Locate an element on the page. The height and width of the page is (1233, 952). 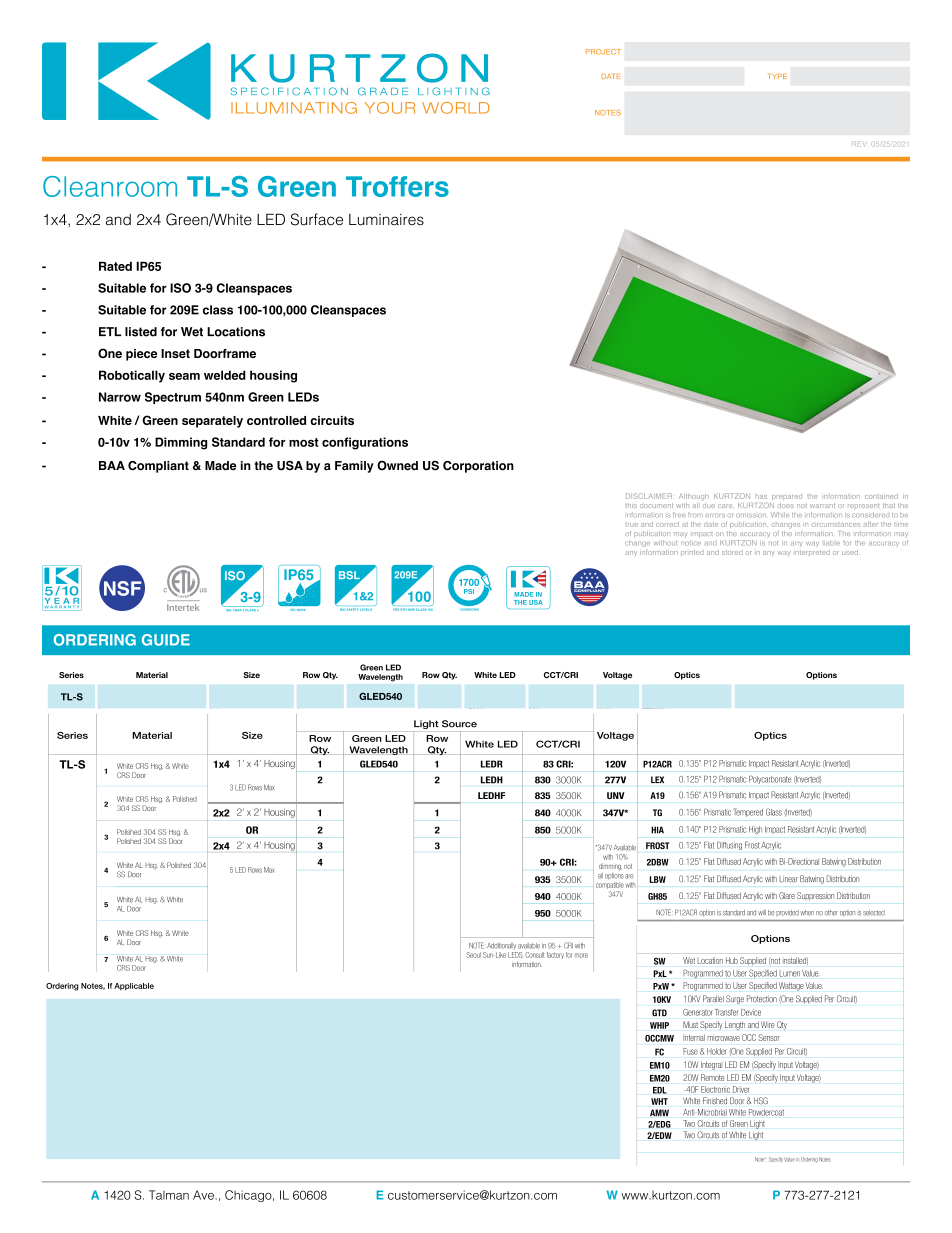
Driver is located at coordinates (741, 1089).
